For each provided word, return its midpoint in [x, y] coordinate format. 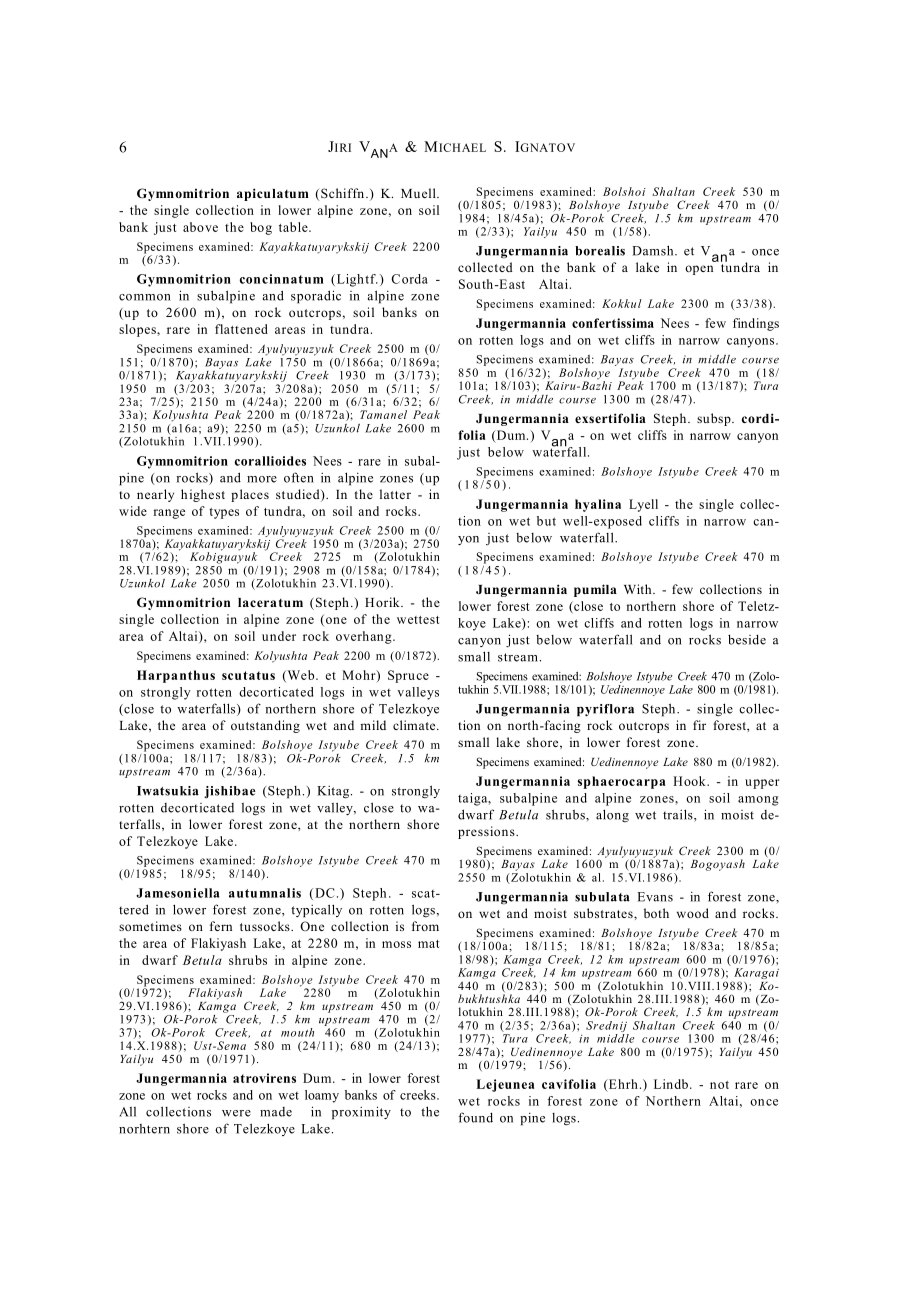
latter [395, 494]
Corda [410, 279]
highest [203, 495]
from [425, 926]
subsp [715, 419]
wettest [418, 620]
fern [221, 926]
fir [699, 725]
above [200, 227]
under [279, 636]
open [699, 270]
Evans [655, 897]
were [236, 1113]
